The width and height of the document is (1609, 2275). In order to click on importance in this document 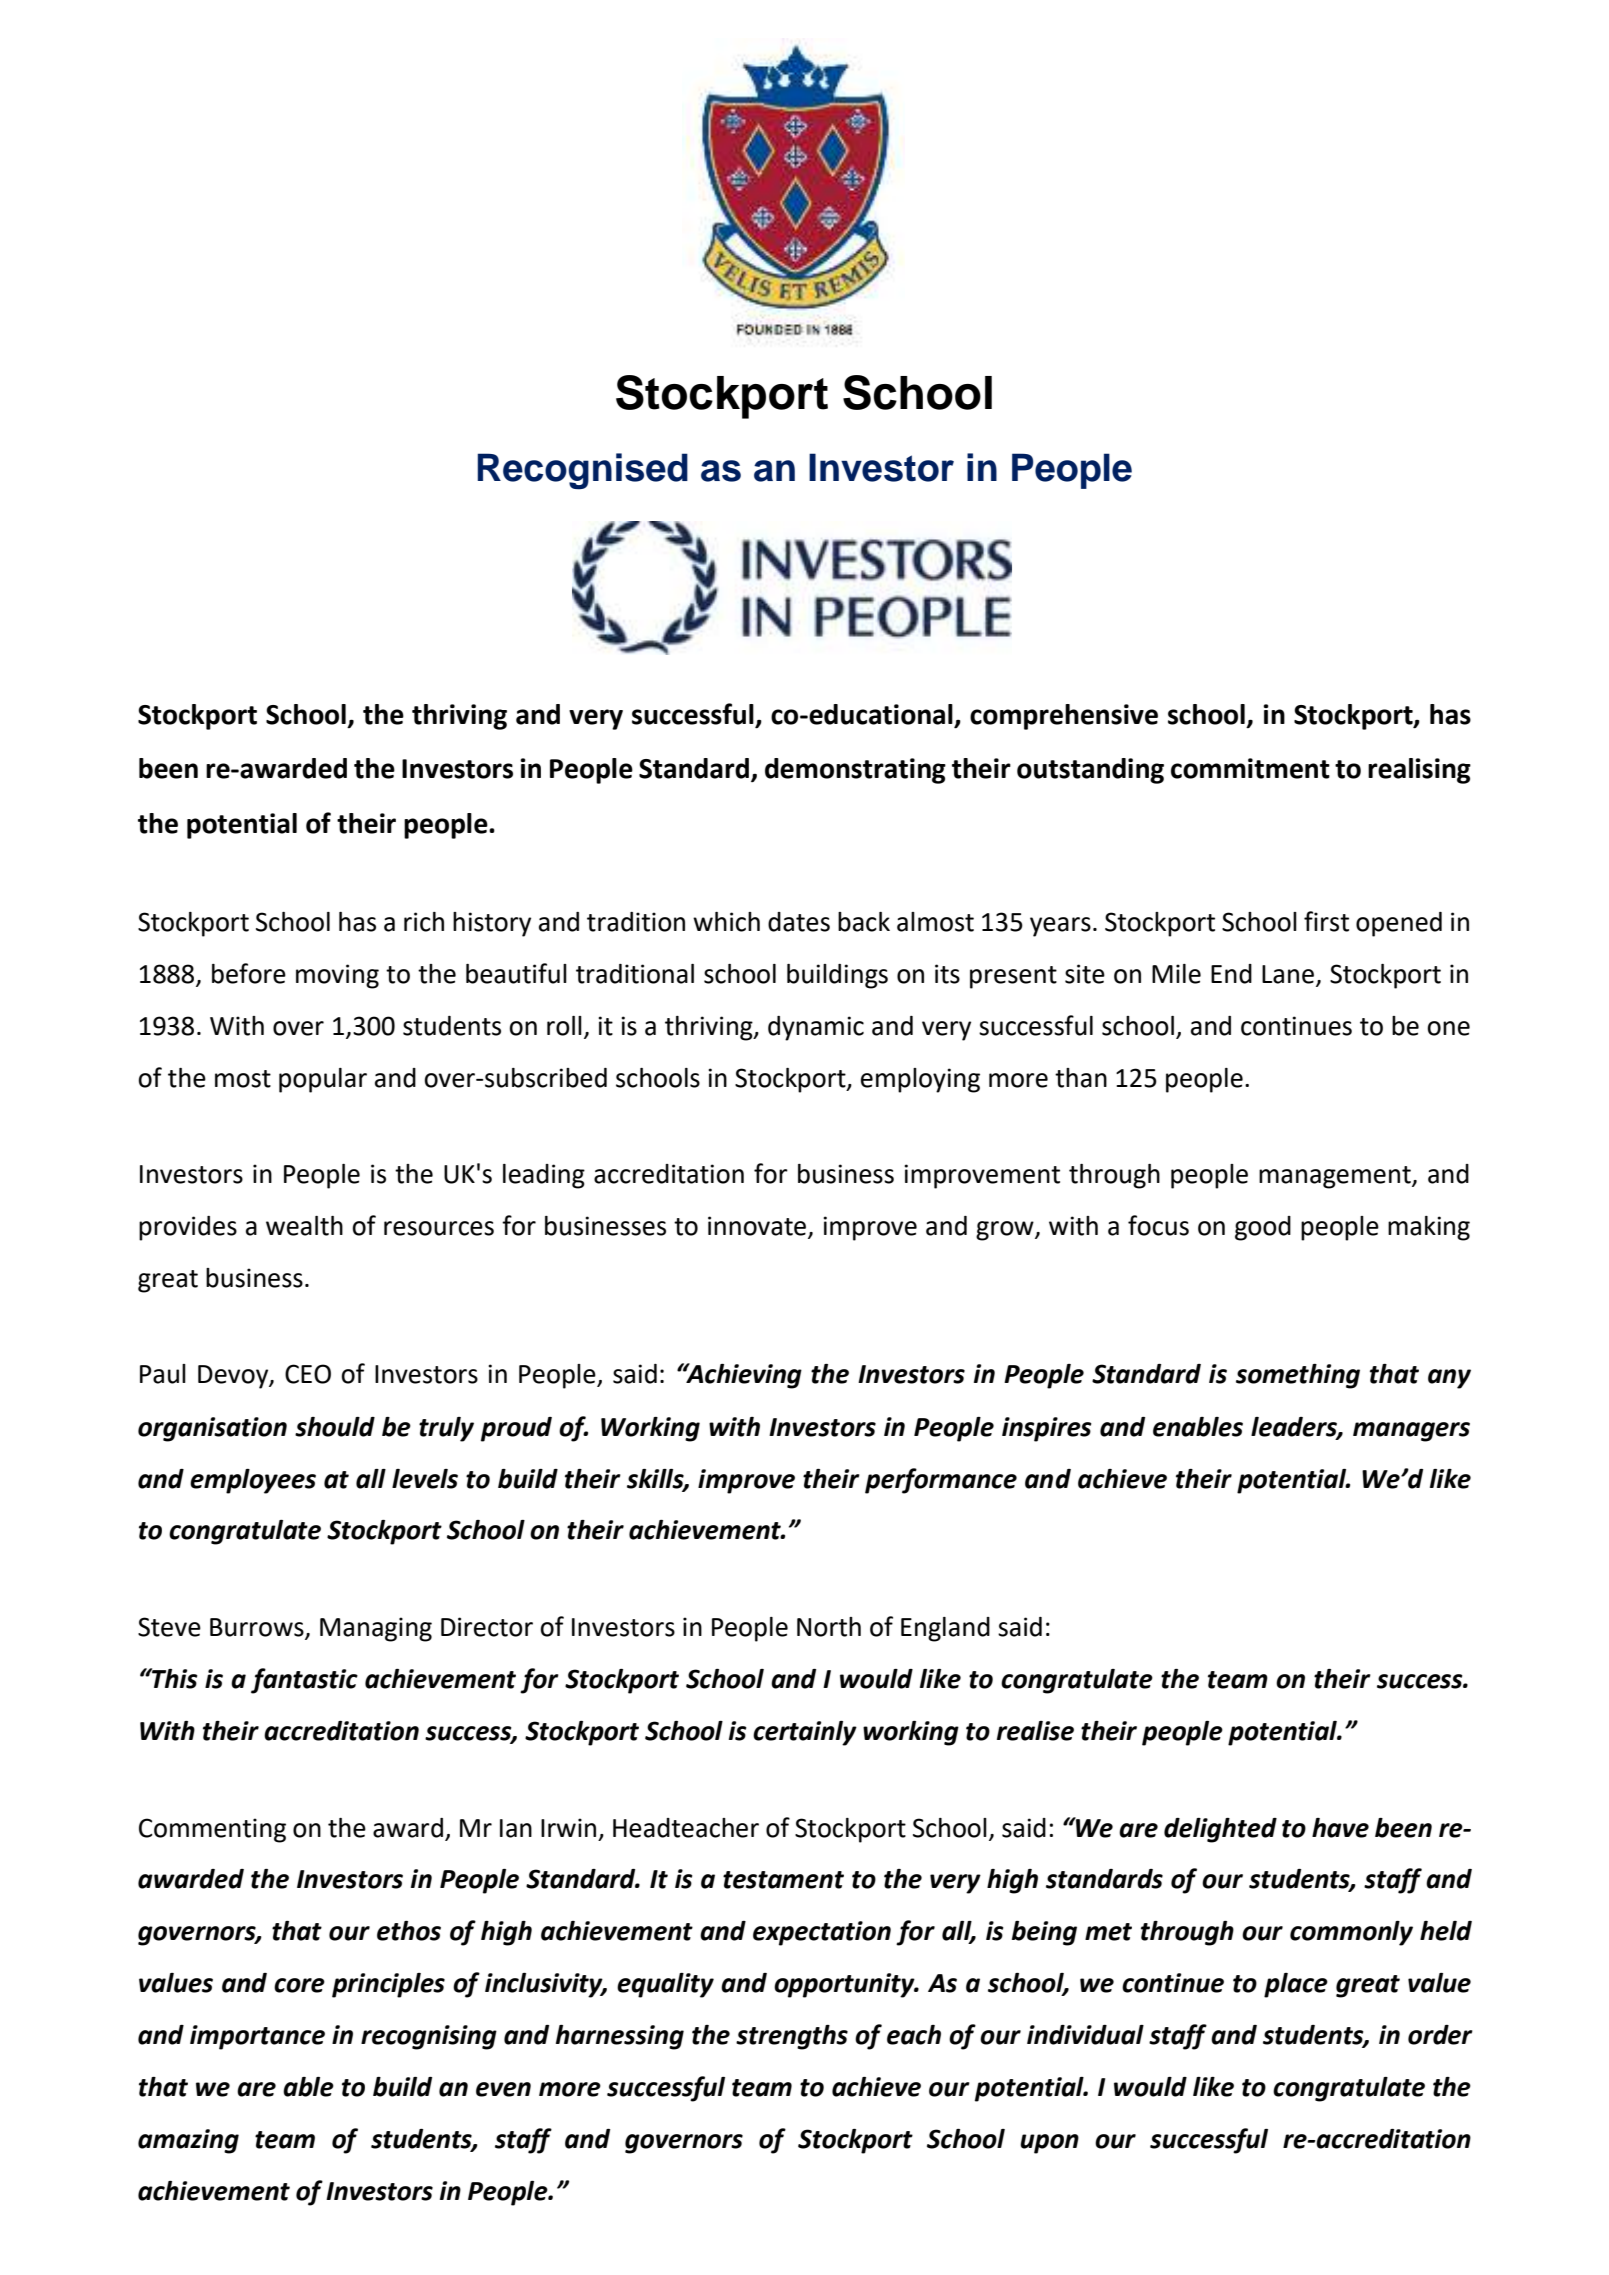, I will do `click(257, 2037)`.
